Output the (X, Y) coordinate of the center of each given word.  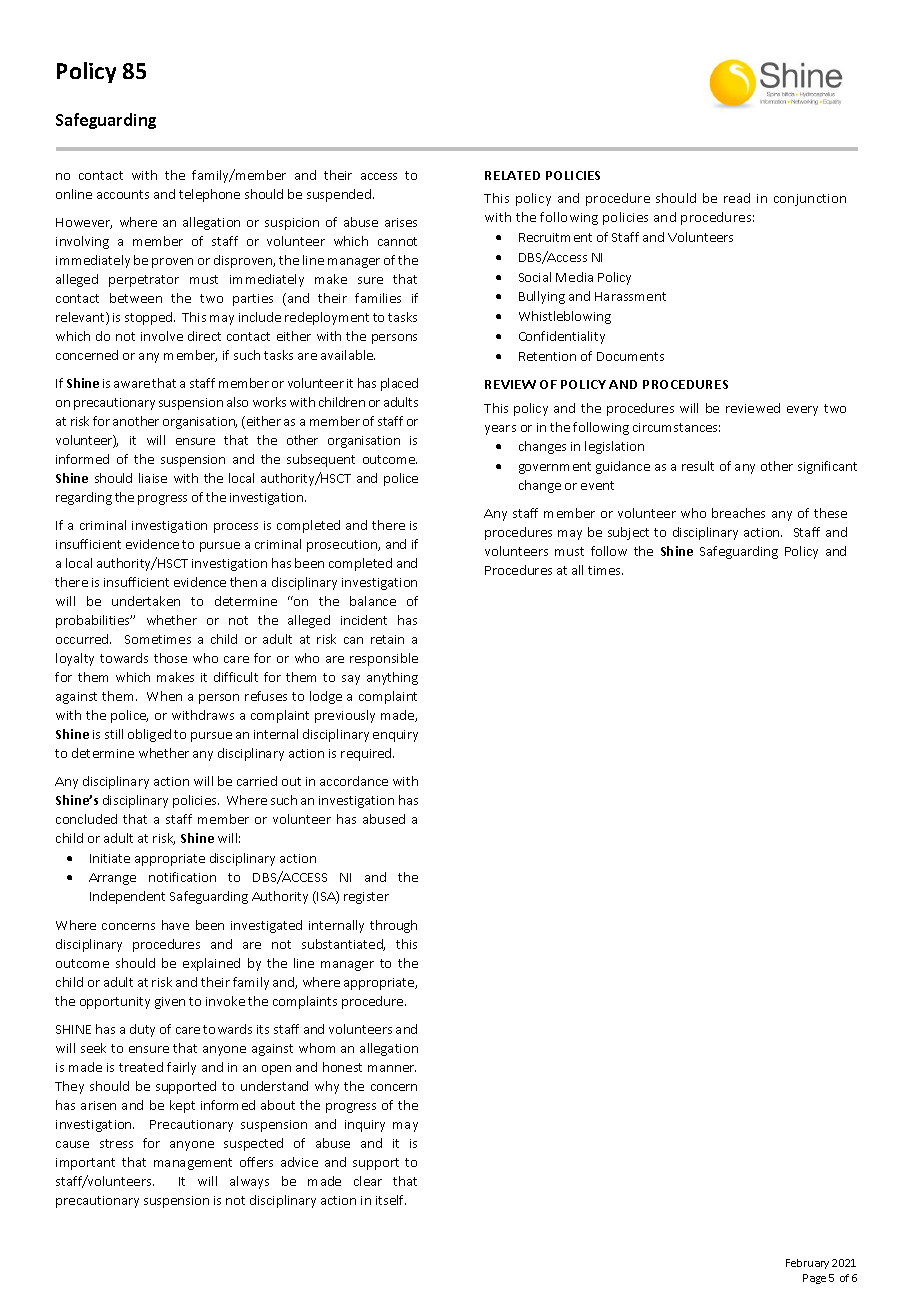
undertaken (146, 601)
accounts (123, 194)
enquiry (395, 736)
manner (392, 1068)
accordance (354, 781)
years (500, 430)
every (802, 411)
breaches (738, 513)
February (807, 1264)
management (193, 1164)
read (737, 198)
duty (142, 1030)
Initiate (110, 858)
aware (132, 384)
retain (387, 639)
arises (401, 222)
